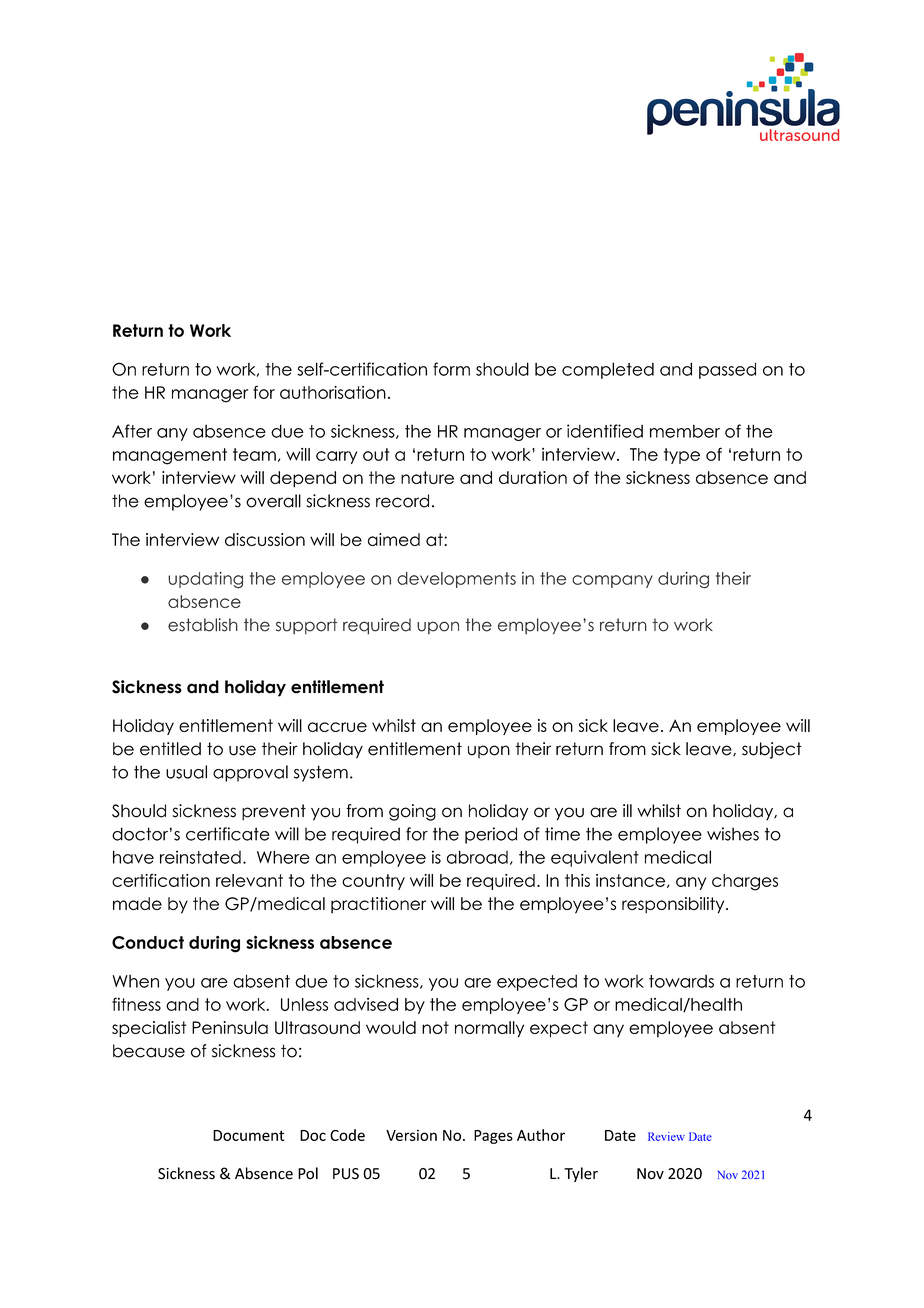 Image resolution: width=924 pixels, height=1308 pixels. I want to click on abroad, so click(477, 857).
